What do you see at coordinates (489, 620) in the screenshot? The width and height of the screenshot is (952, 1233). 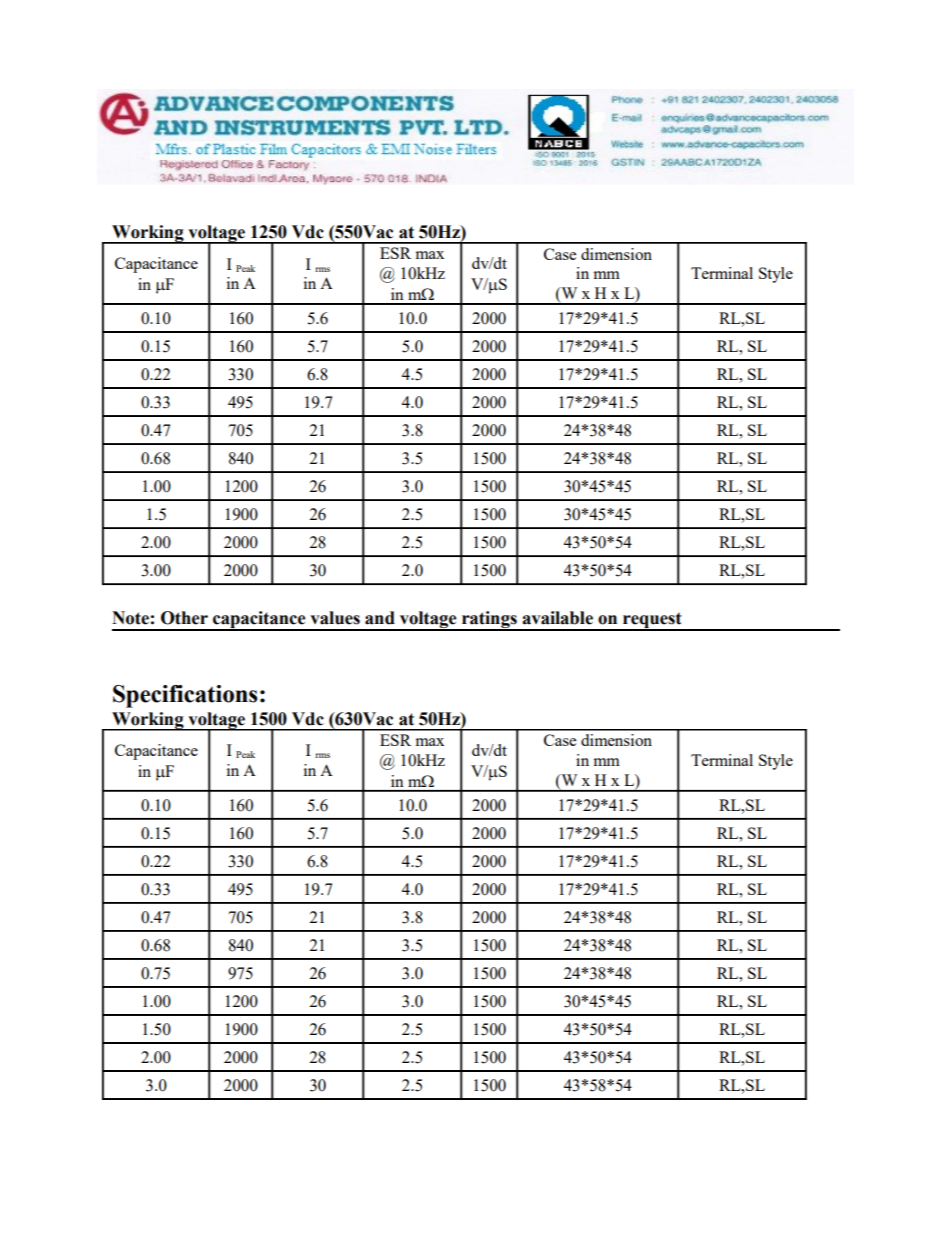 I see `ratings` at bounding box center [489, 620].
